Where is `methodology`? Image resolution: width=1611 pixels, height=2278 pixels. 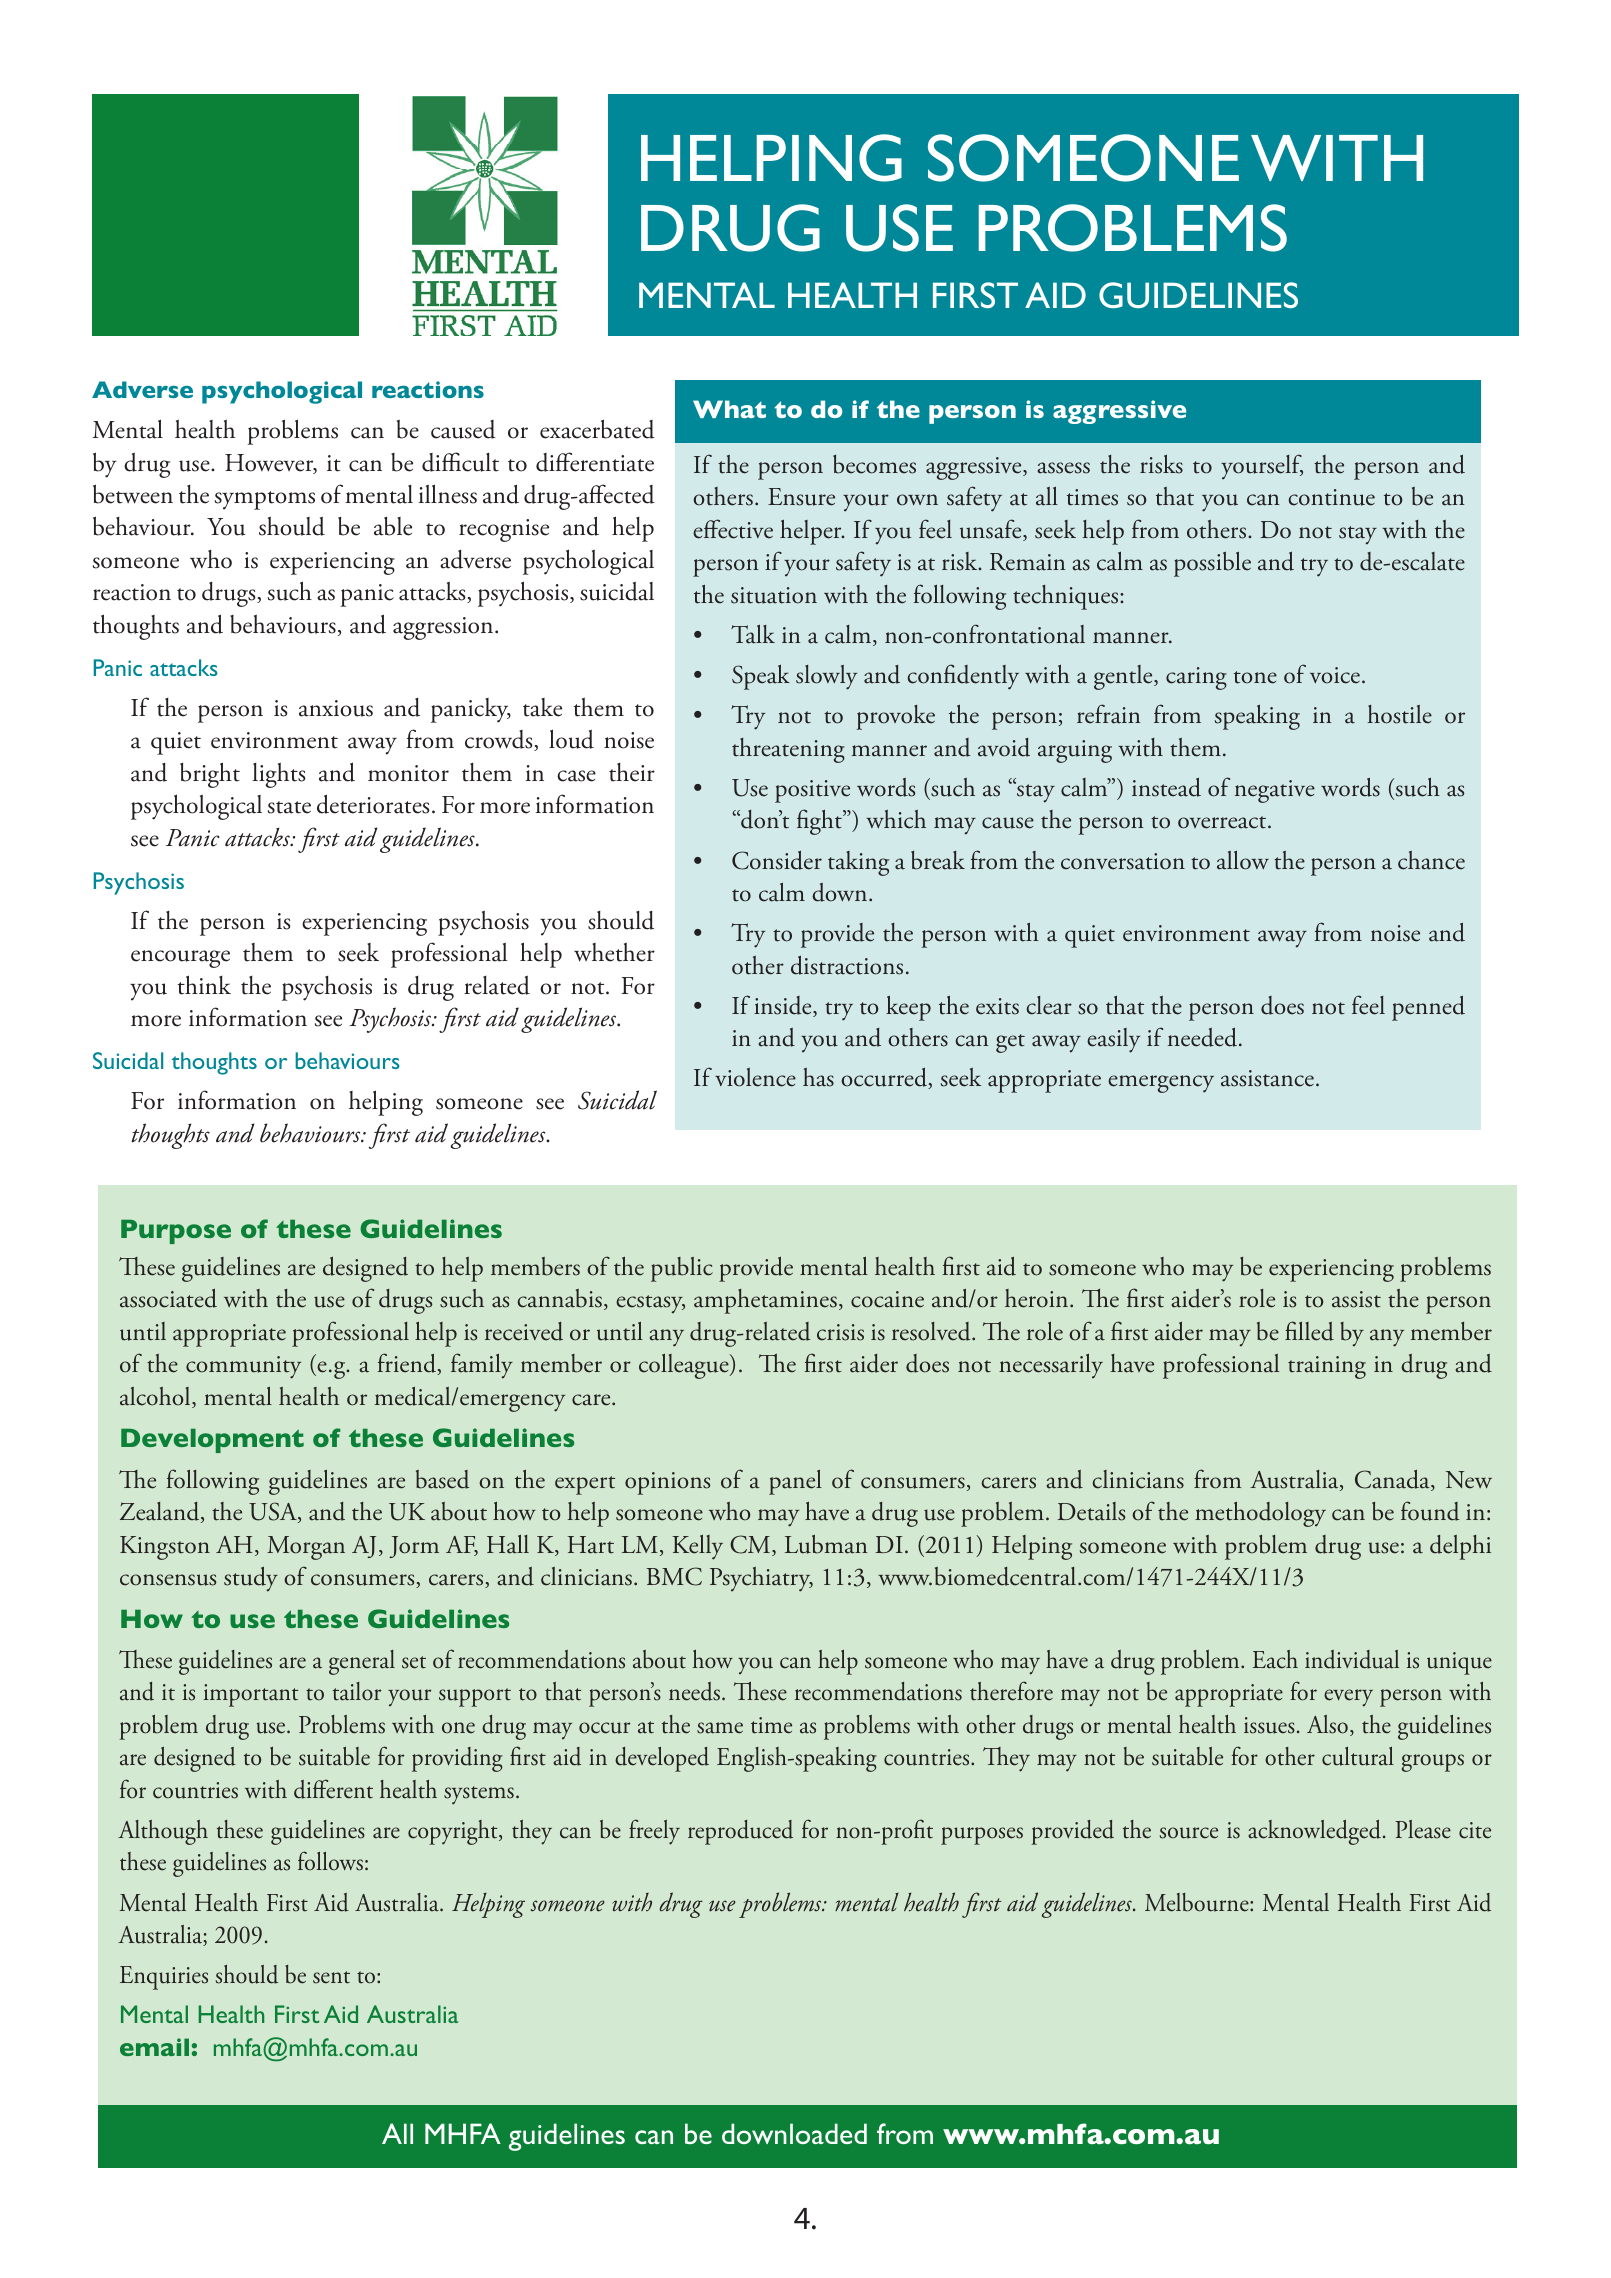
methodology is located at coordinates (1260, 1514).
